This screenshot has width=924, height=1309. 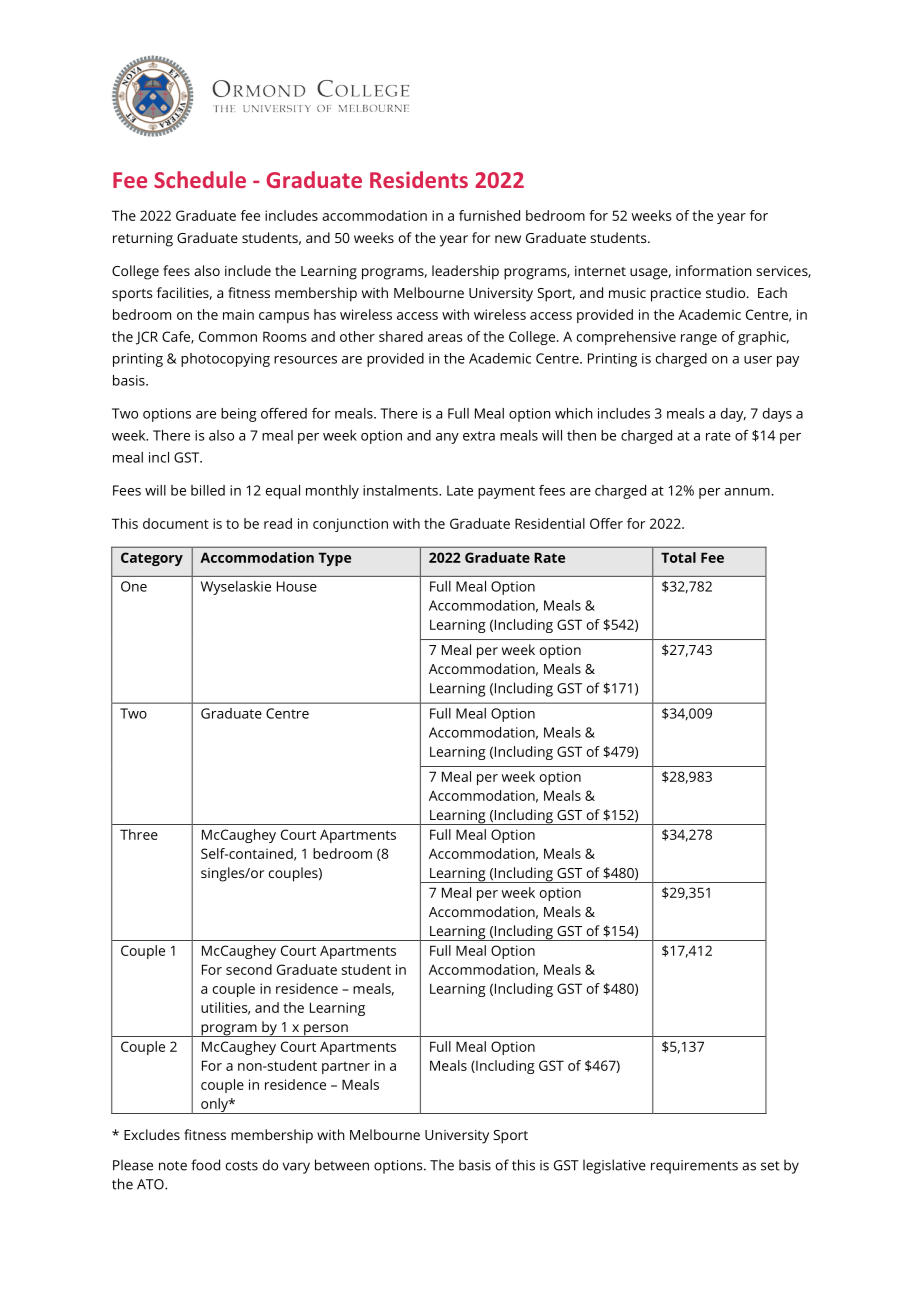 What do you see at coordinates (334, 559) in the screenshot?
I see `Type` at bounding box center [334, 559].
